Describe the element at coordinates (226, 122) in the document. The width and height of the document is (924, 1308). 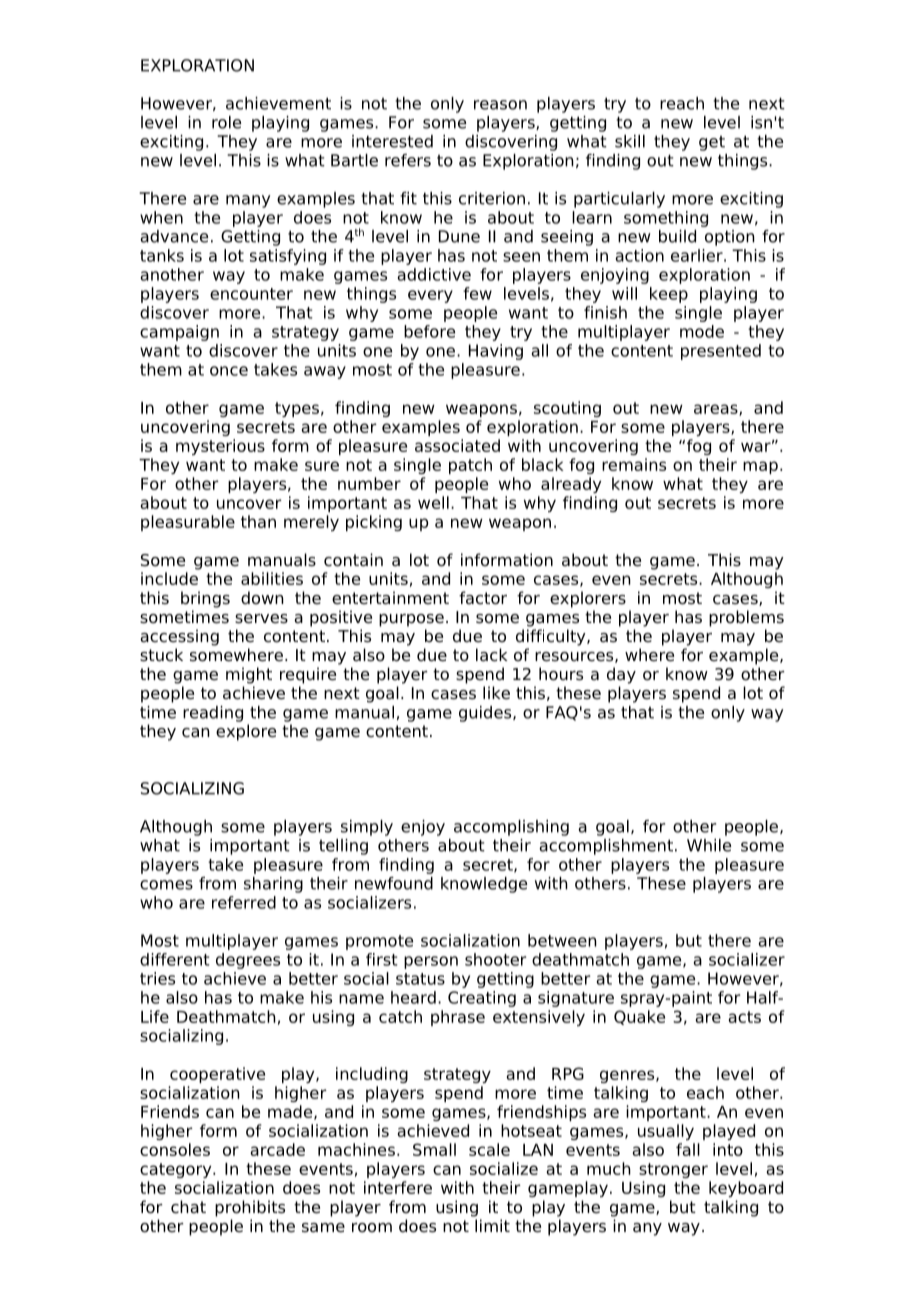
I see `role` at that location.
